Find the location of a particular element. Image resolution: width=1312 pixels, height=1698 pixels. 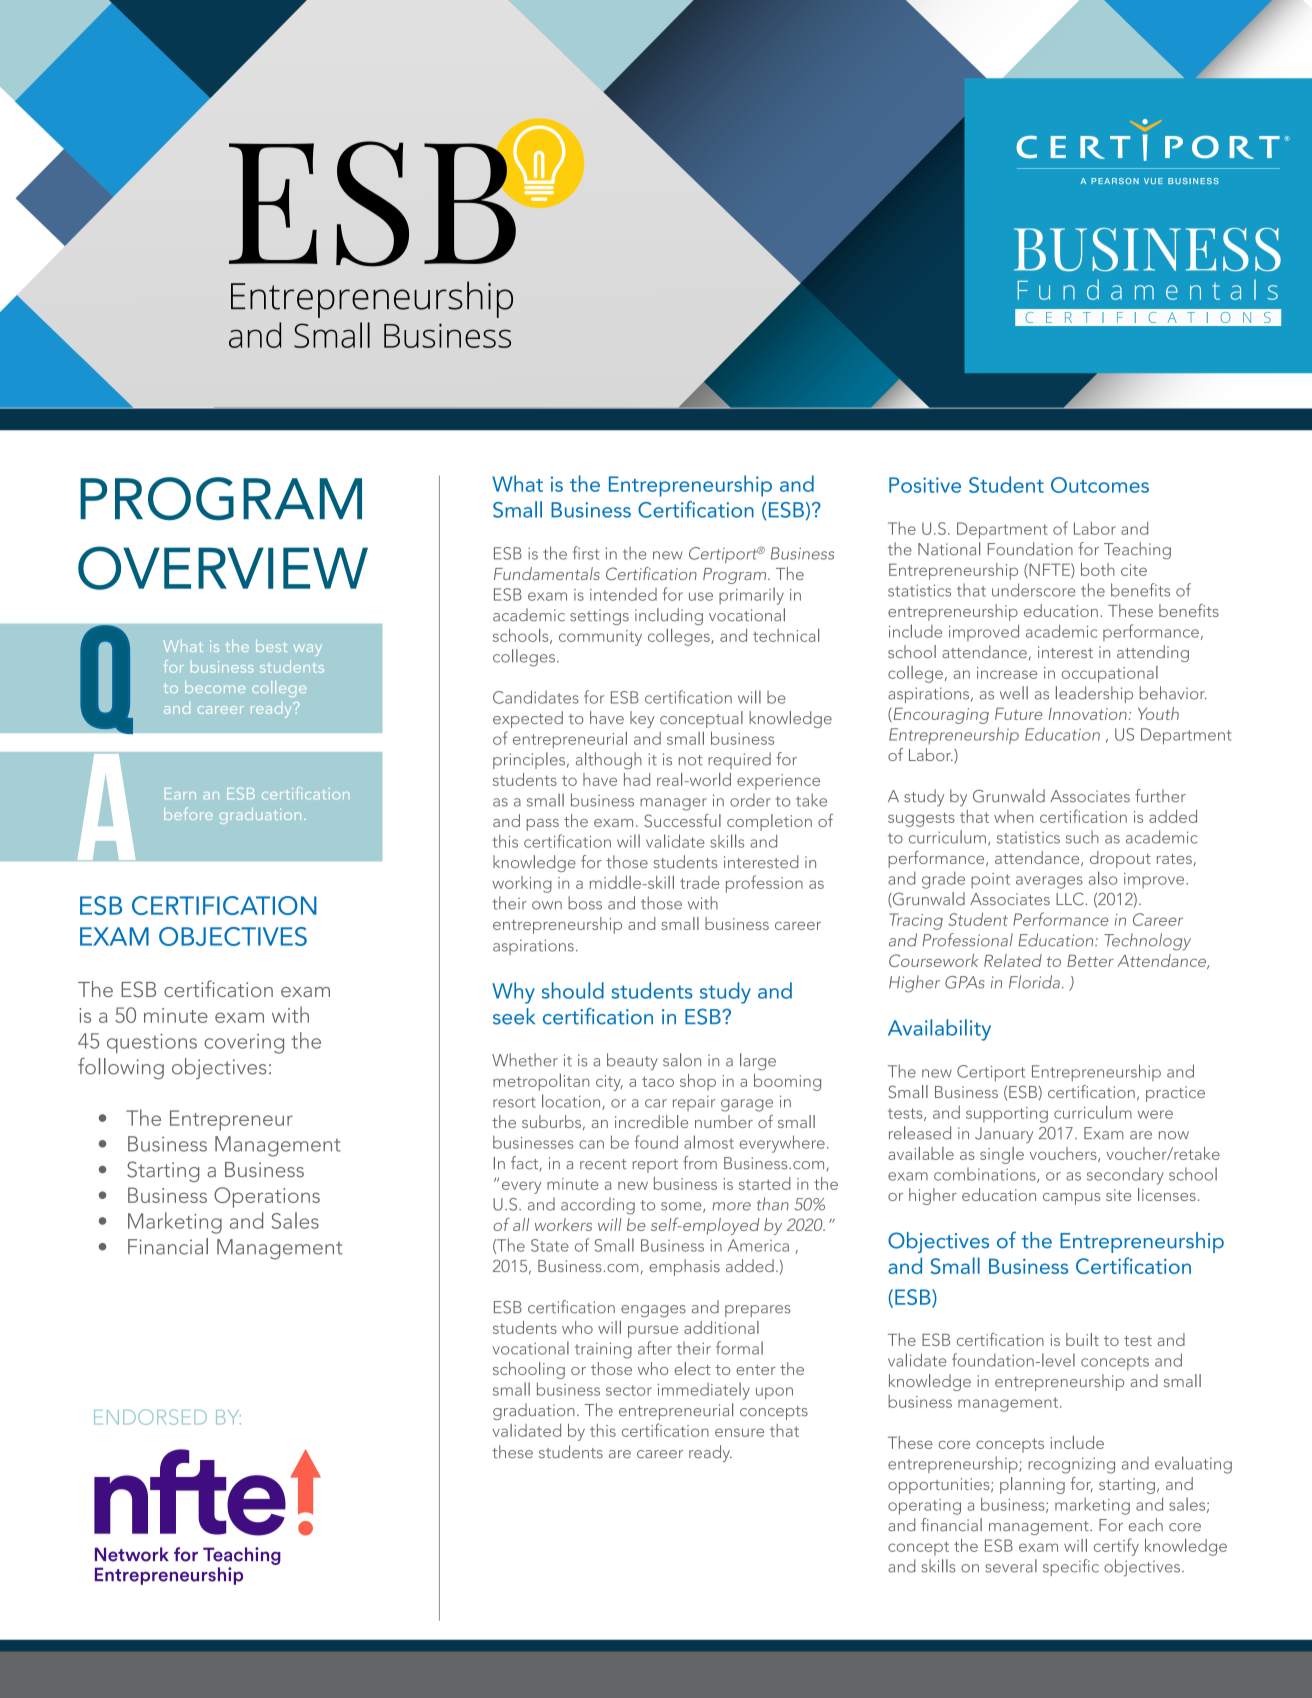

OVERVIEW is located at coordinates (223, 568).
